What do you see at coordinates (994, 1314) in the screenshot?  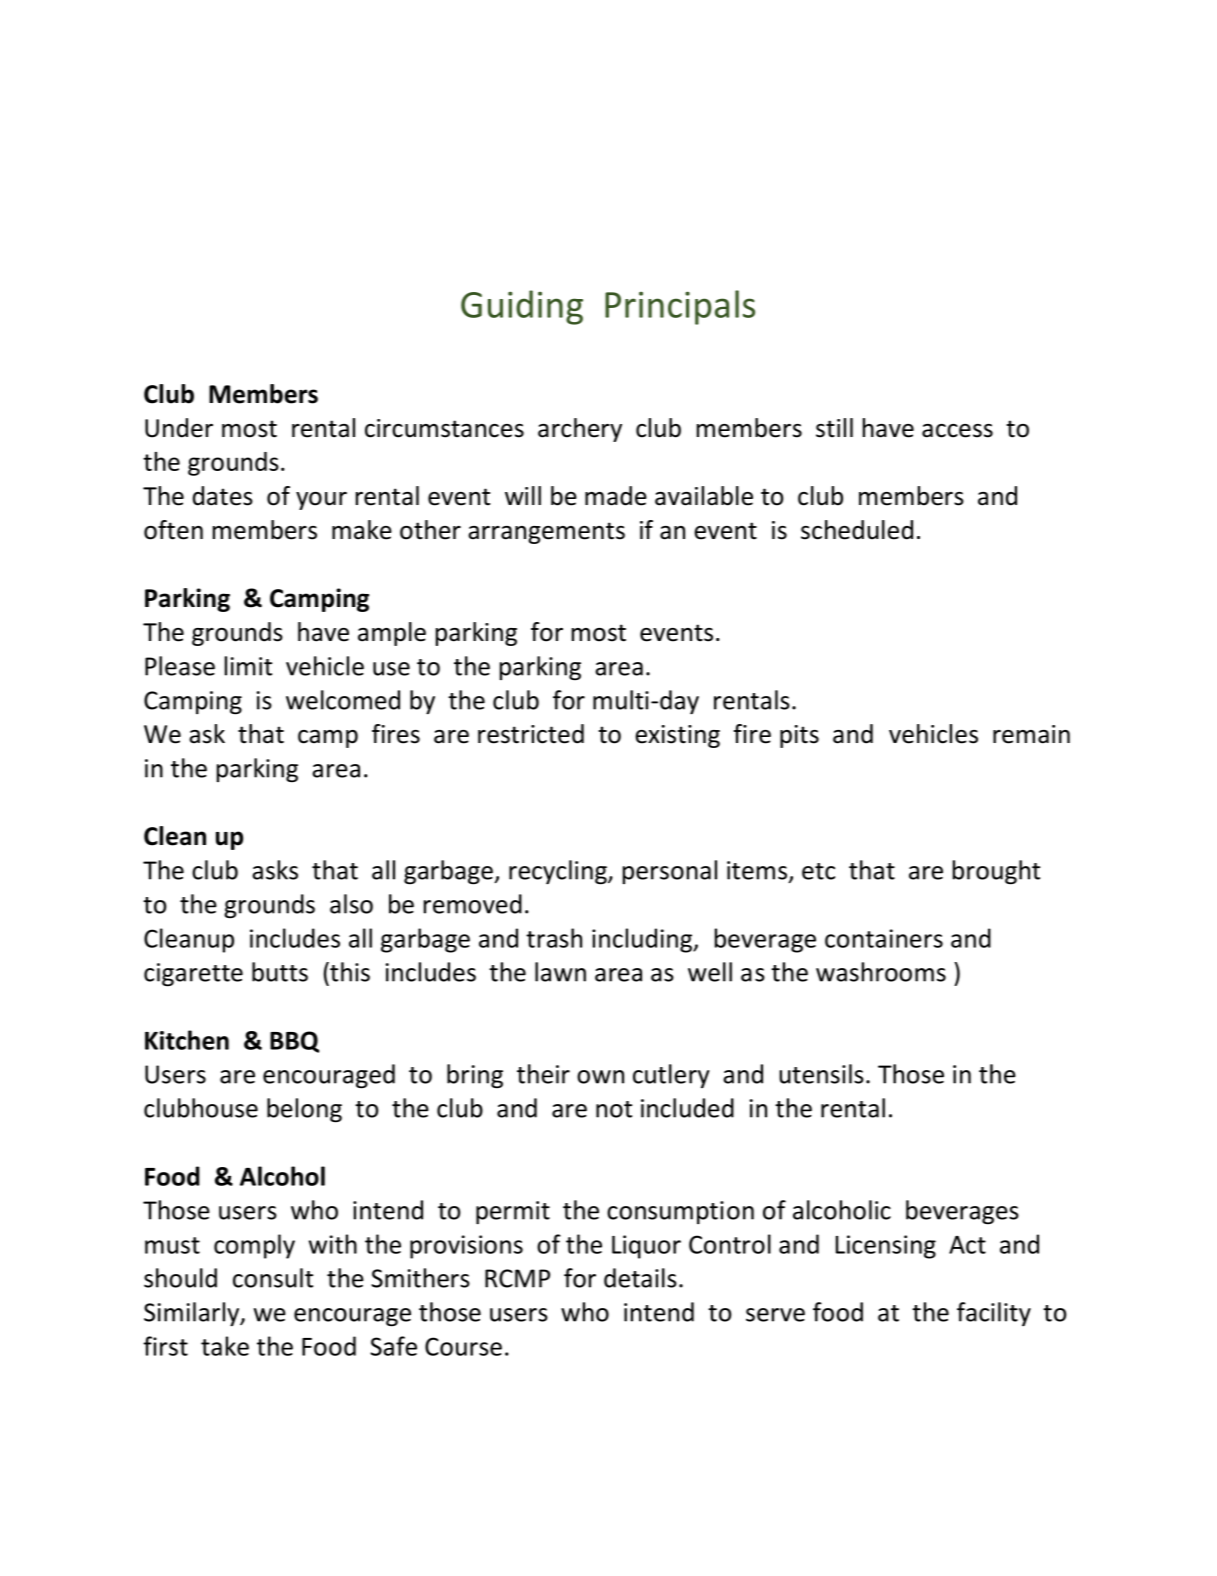 I see `facility` at bounding box center [994, 1314].
